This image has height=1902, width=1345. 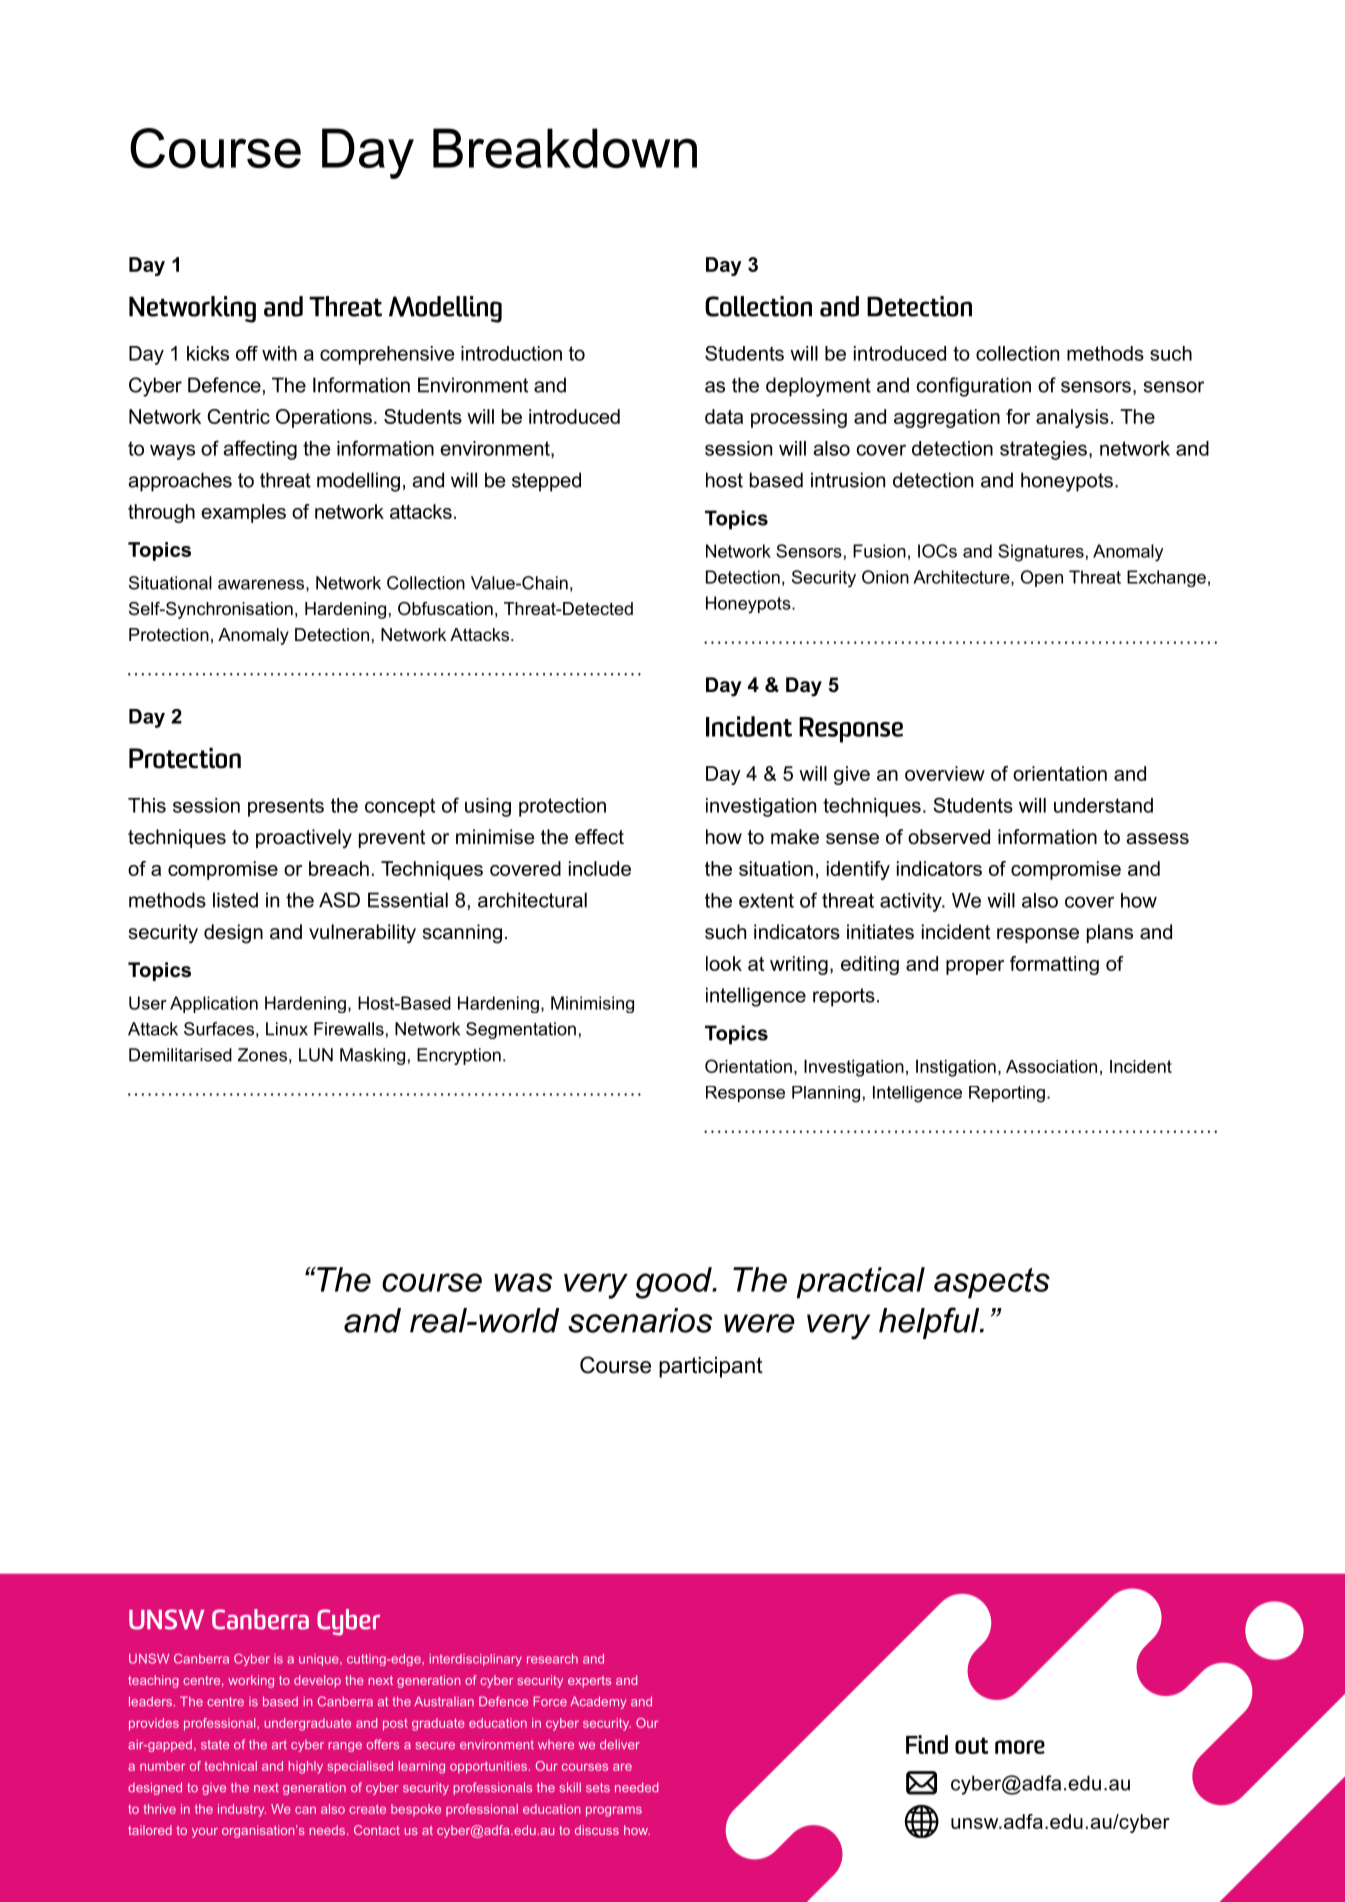 What do you see at coordinates (599, 837) in the image?
I see `effect` at bounding box center [599, 837].
